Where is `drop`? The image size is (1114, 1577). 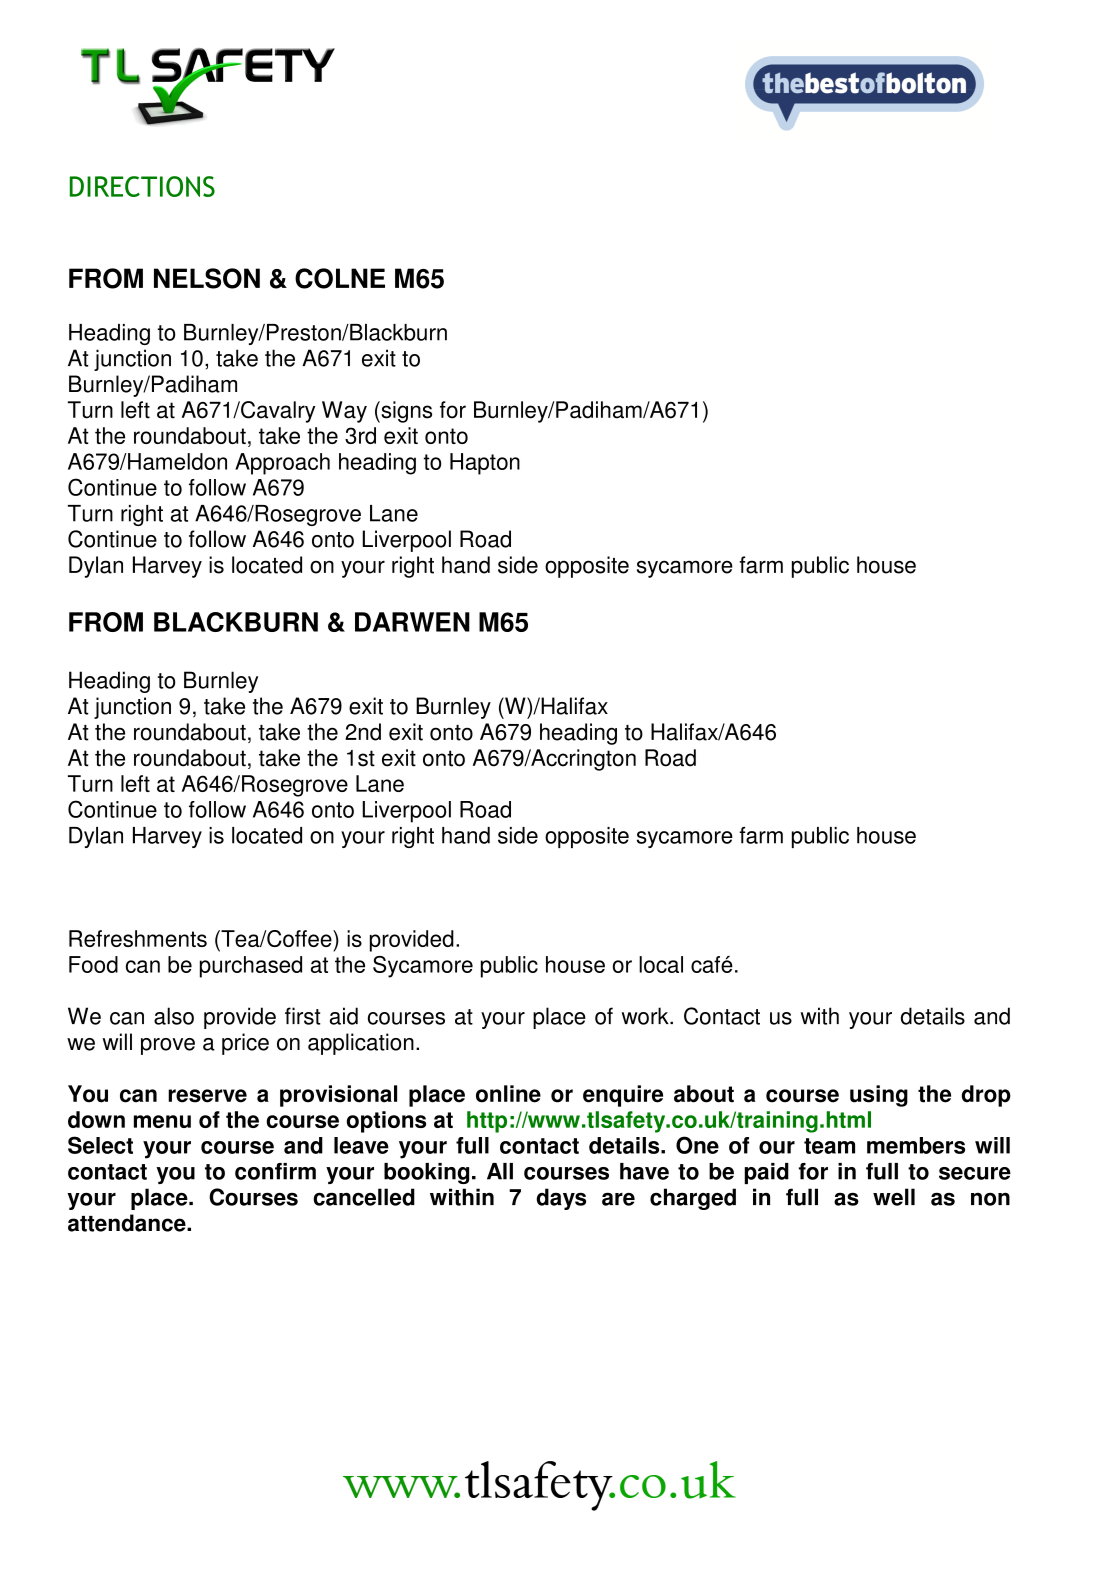
drop is located at coordinates (986, 1096).
